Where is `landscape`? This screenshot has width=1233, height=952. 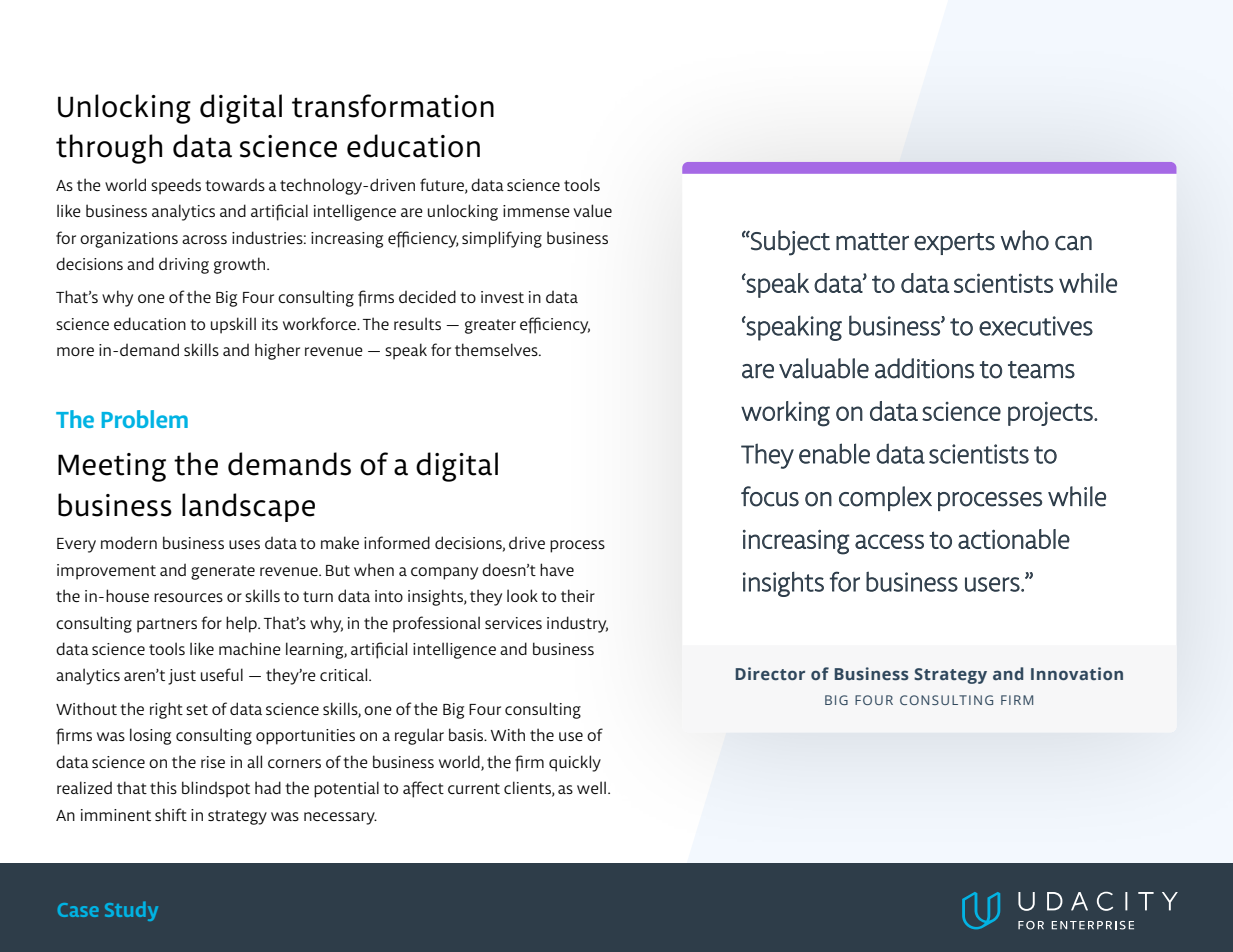 landscape is located at coordinates (248, 507).
